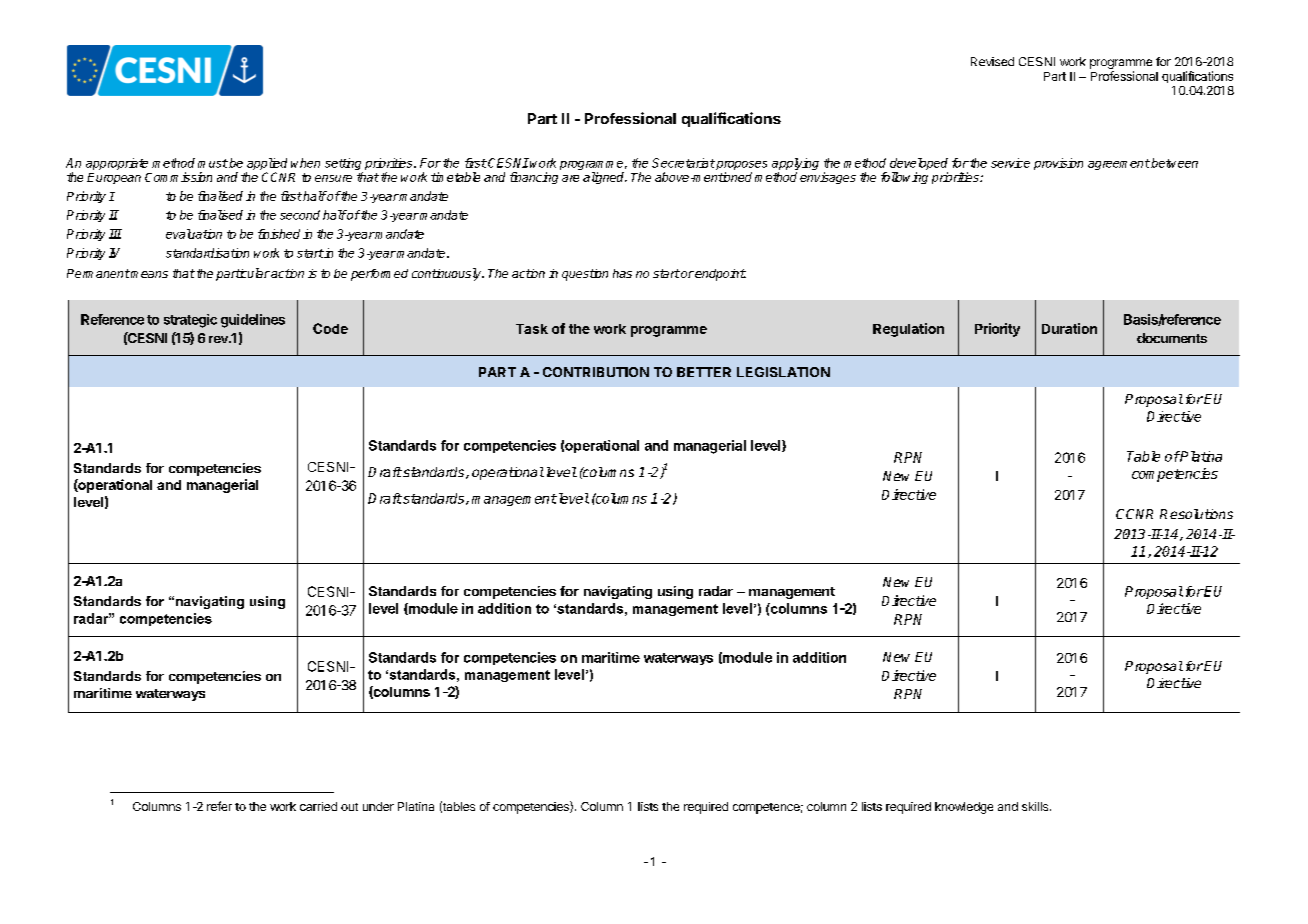 Image resolution: width=1308 pixels, height=924 pixels. I want to click on Resolutions, so click(1196, 514).
